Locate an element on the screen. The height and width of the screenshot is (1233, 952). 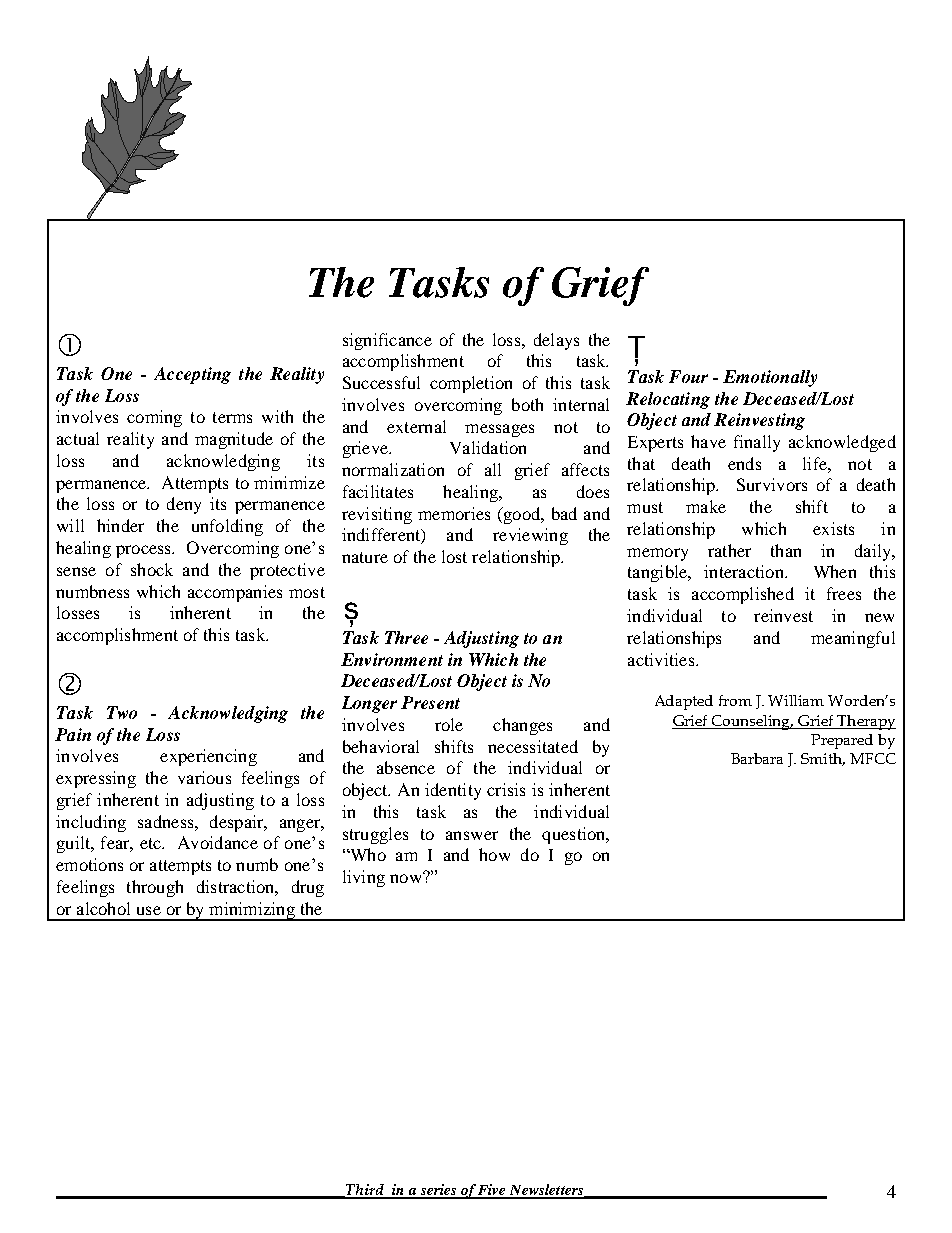
Five is located at coordinates (492, 1191).
